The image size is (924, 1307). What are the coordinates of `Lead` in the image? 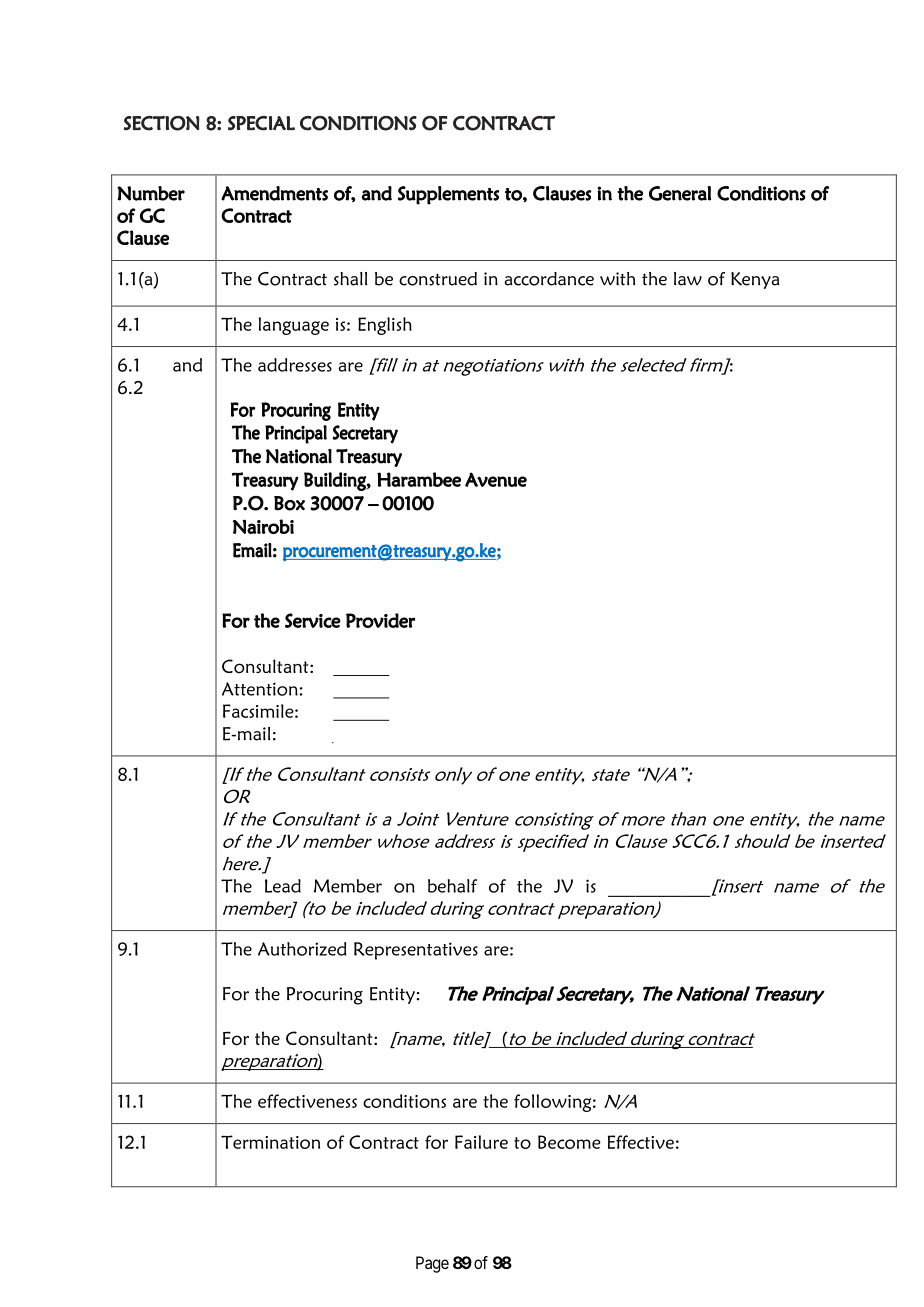 It's located at (283, 886).
